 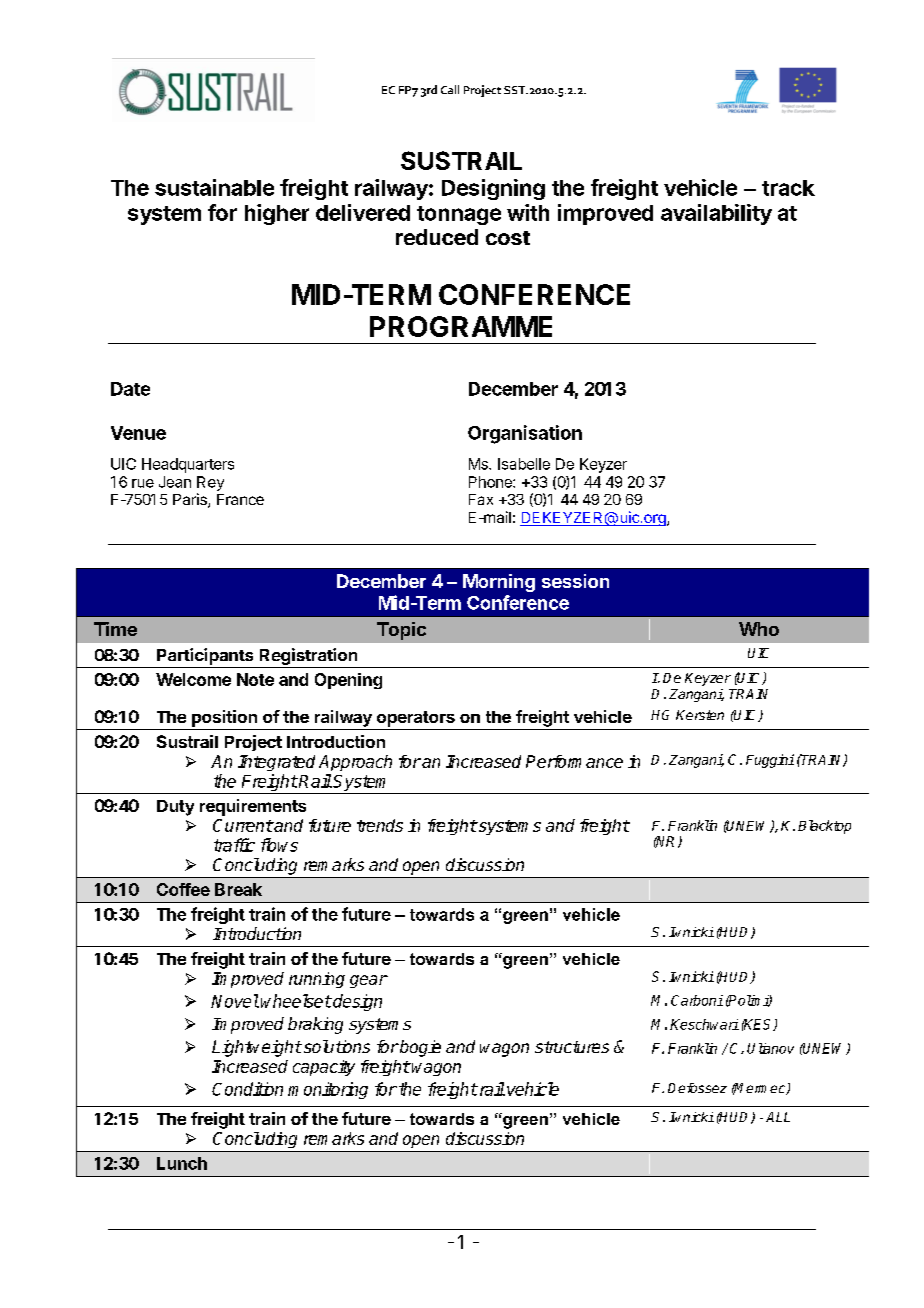 I want to click on sustainable, so click(x=214, y=187).
